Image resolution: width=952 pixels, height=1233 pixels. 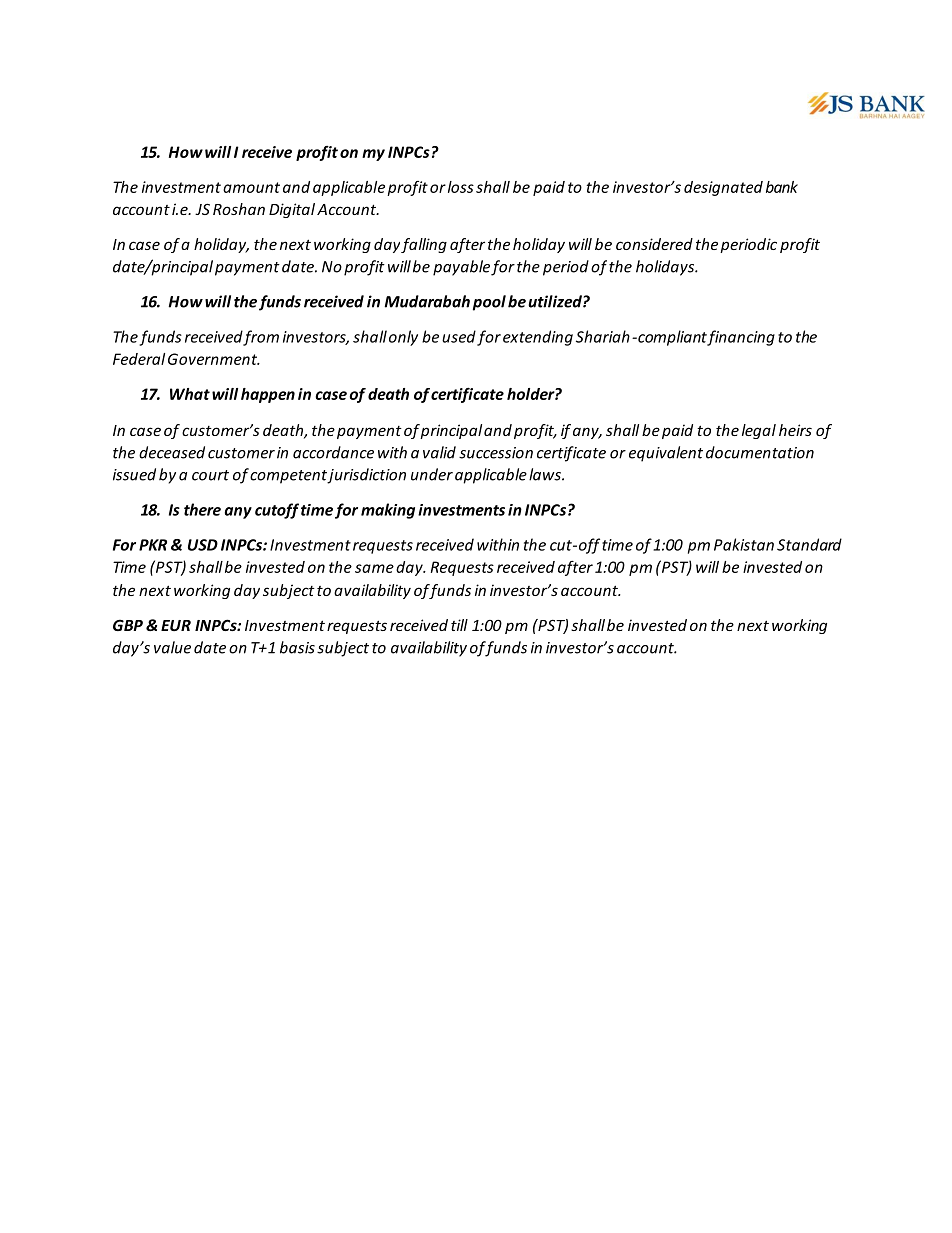 What do you see at coordinates (239, 209) in the screenshot?
I see `Roshan` at bounding box center [239, 209].
